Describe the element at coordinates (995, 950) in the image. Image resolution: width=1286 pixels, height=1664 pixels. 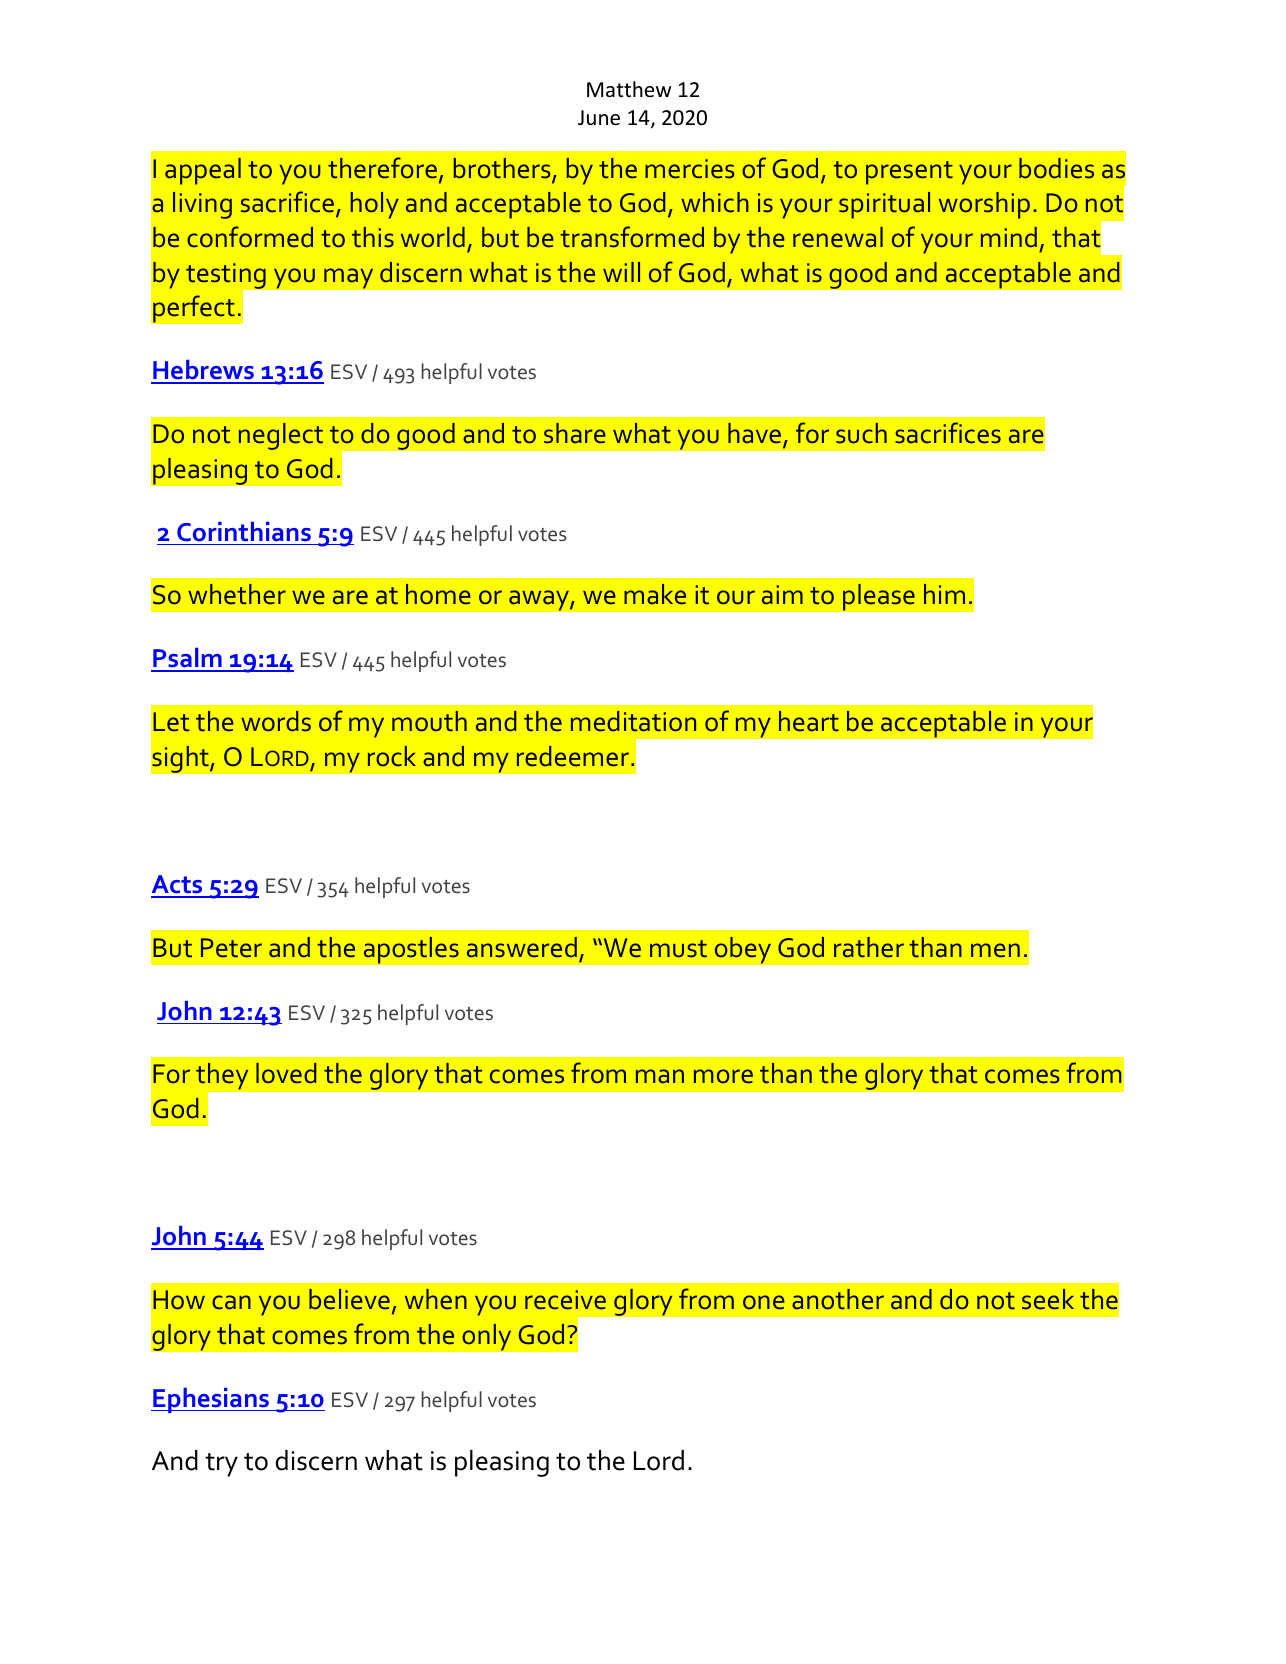
I see `men` at that location.
